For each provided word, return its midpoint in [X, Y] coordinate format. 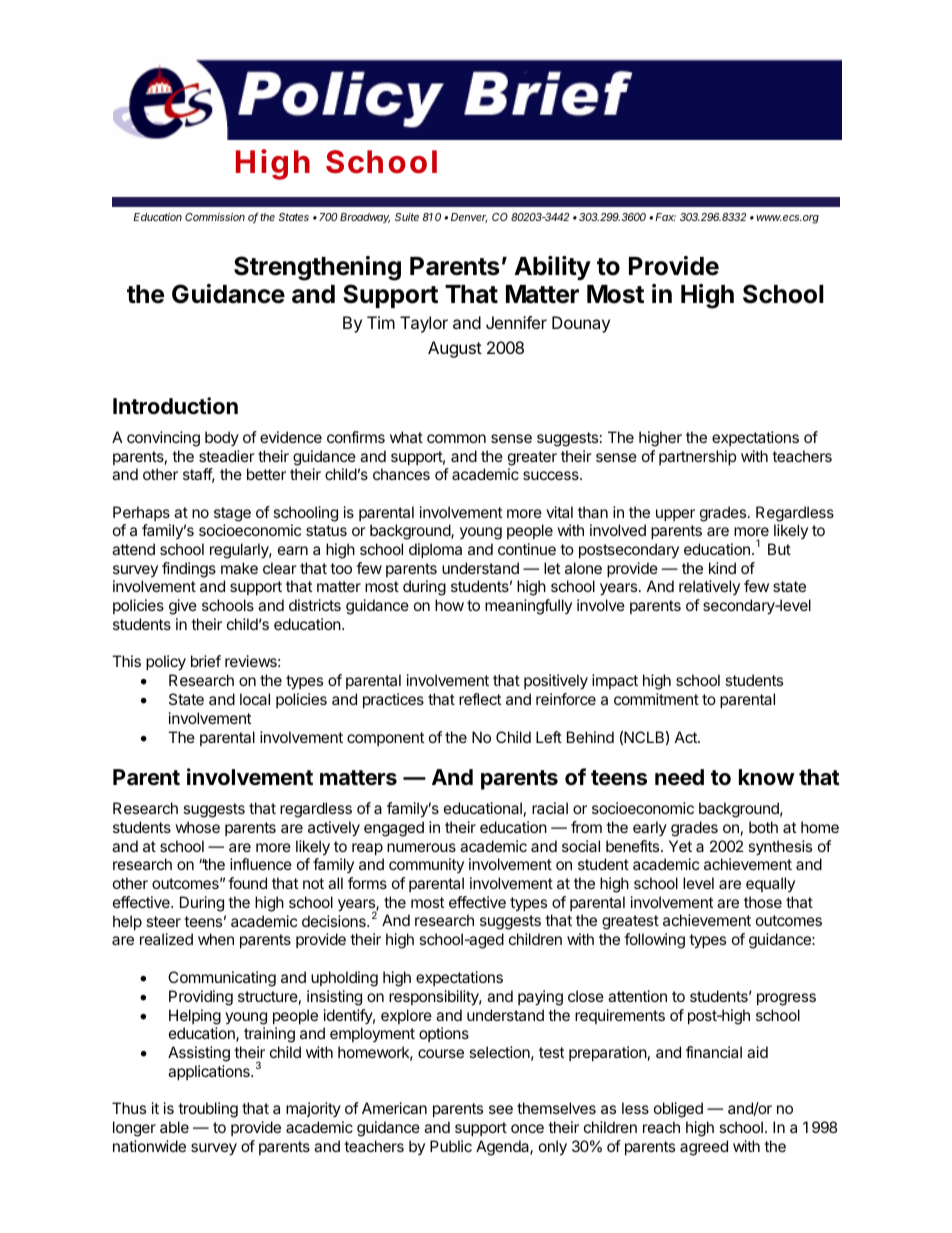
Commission [215, 217]
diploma [435, 550]
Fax [665, 217]
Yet [680, 846]
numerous [421, 847]
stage [232, 514]
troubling [208, 1110]
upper [675, 515]
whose [197, 827]
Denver [469, 218]
